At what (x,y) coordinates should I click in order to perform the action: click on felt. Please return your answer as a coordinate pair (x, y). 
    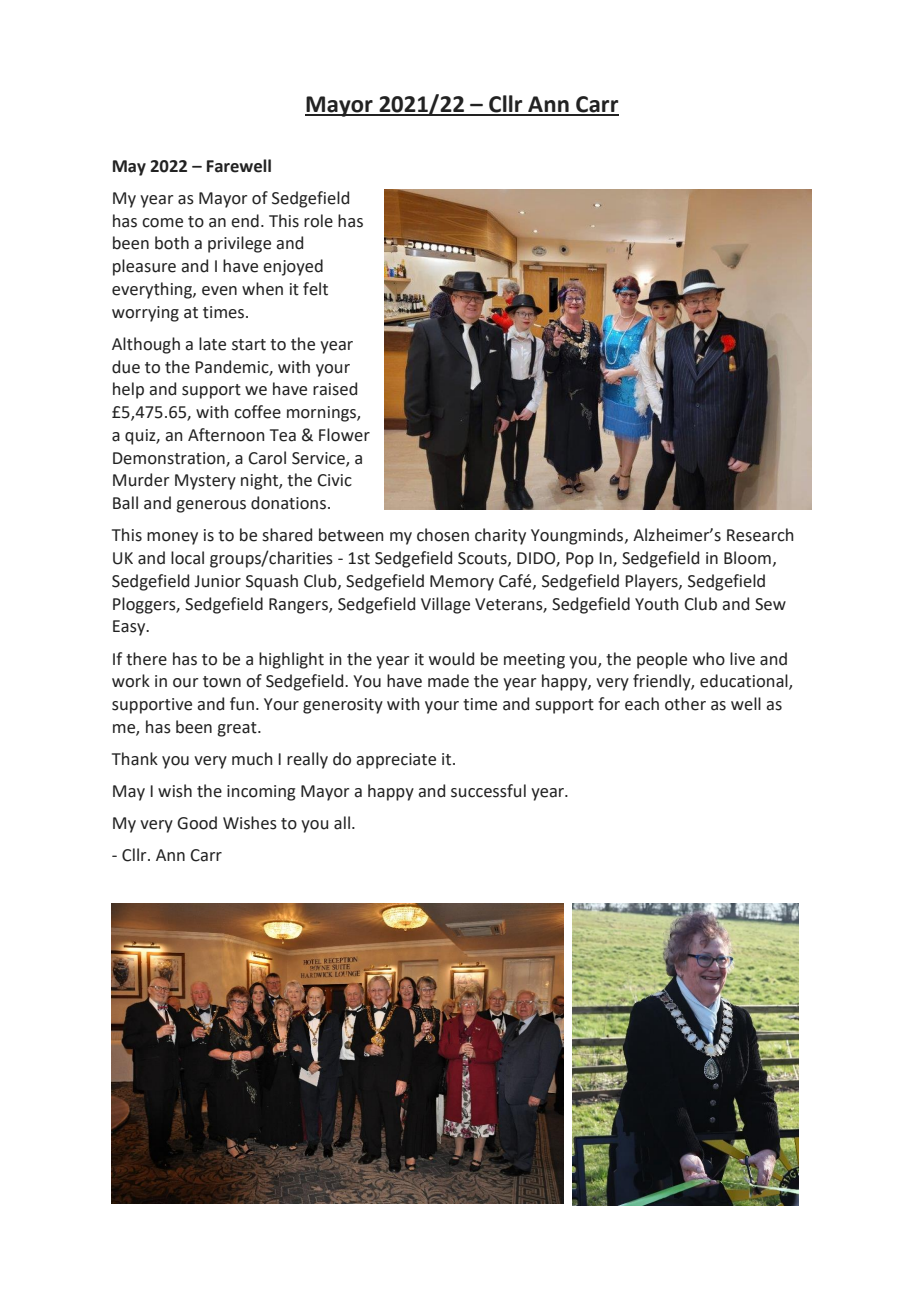
    Looking at the image, I should click on (315, 289).
